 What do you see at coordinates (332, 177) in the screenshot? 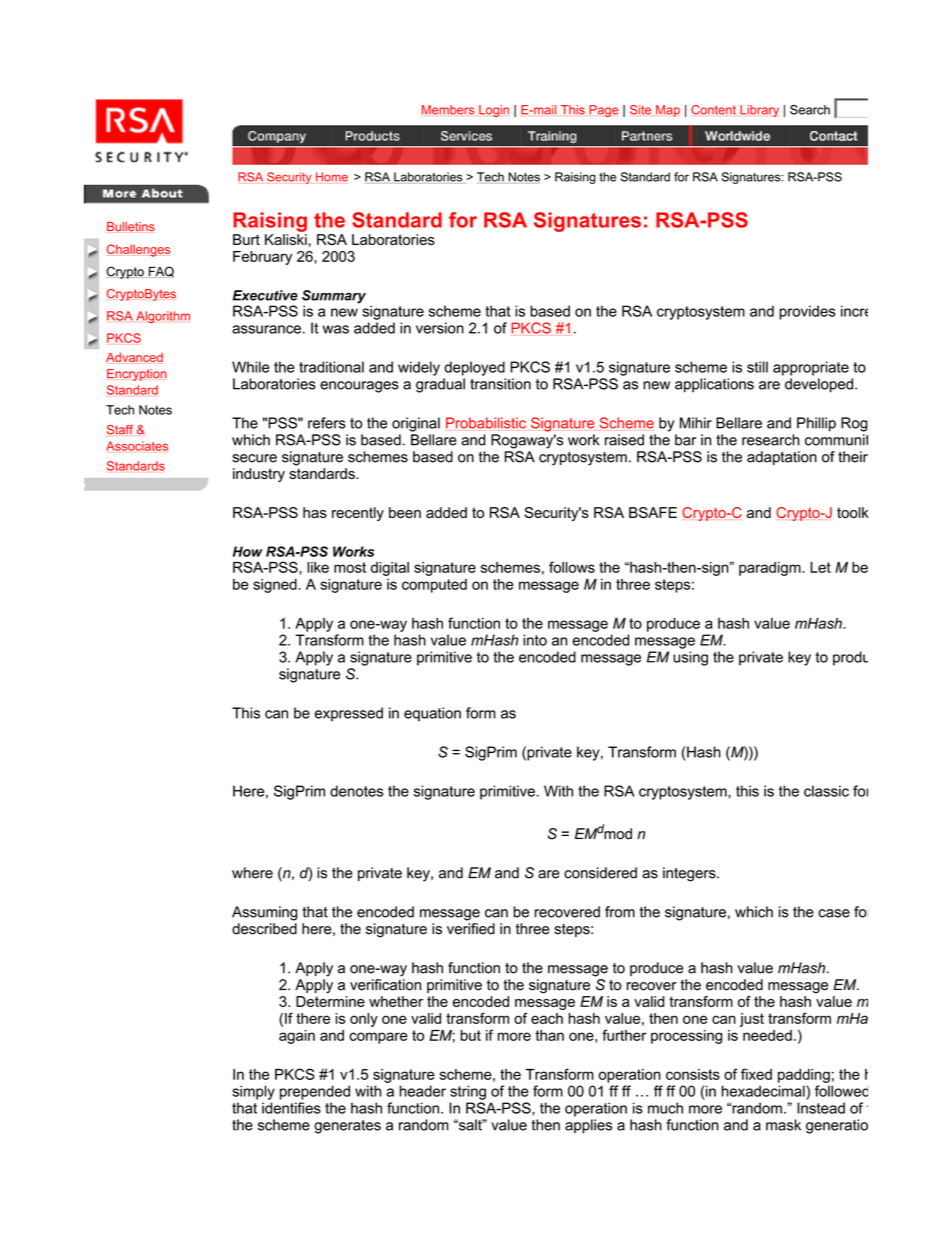
I see `Home` at bounding box center [332, 177].
